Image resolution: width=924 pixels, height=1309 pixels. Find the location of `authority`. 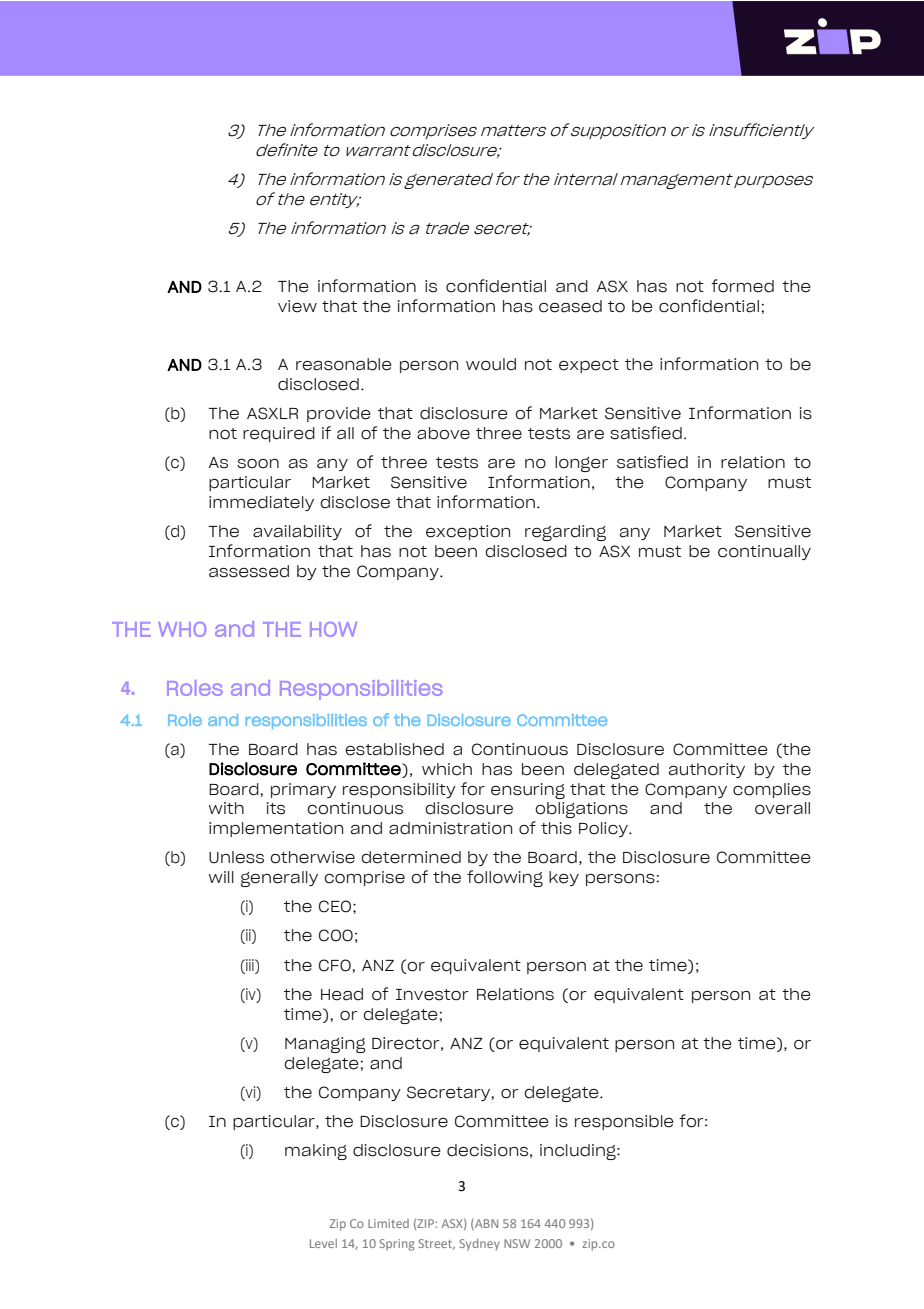

authority is located at coordinates (707, 770).
